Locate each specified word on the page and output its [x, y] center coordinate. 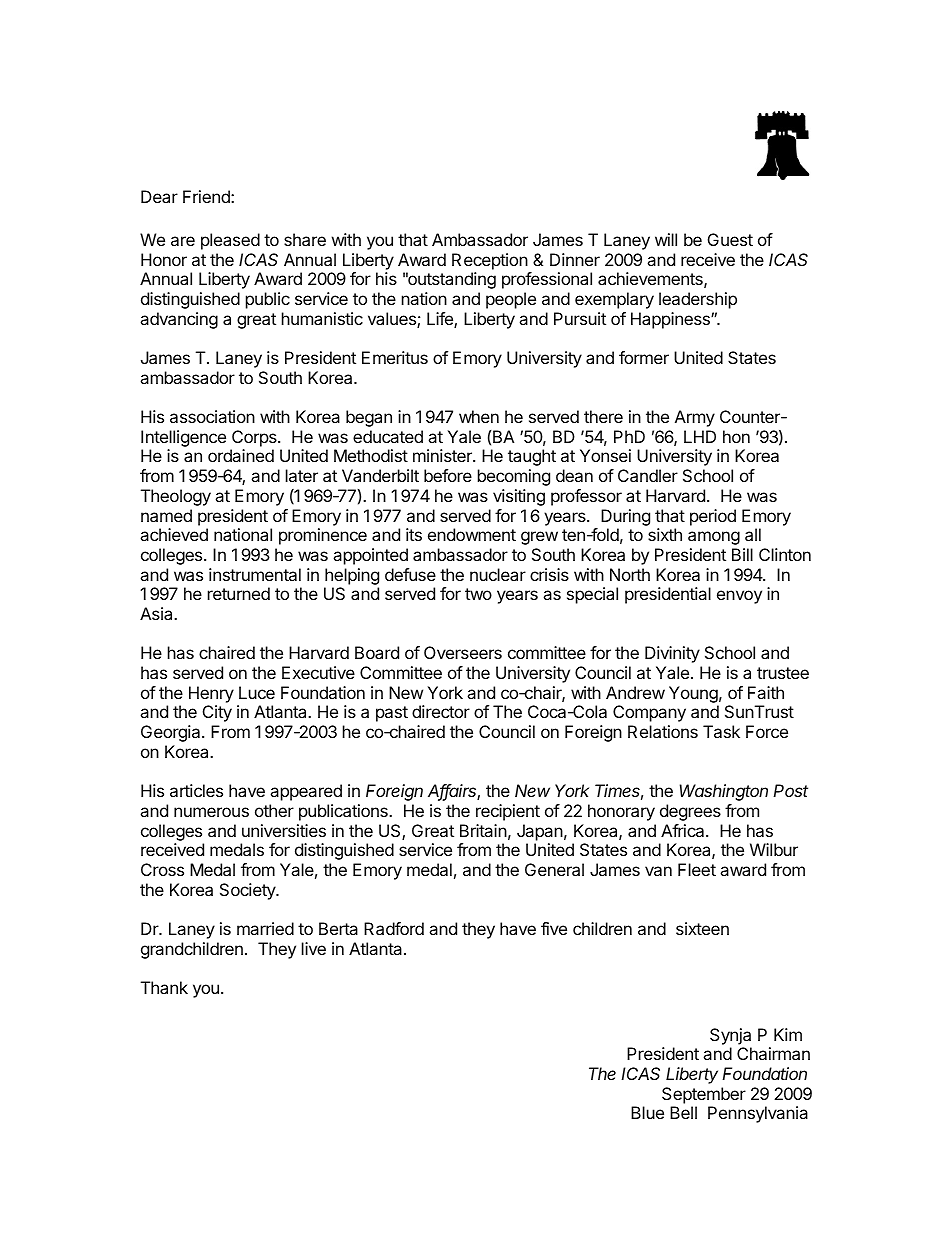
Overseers [463, 652]
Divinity [672, 654]
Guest [730, 239]
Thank [164, 987]
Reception [490, 261]
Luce [257, 692]
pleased [230, 241]
